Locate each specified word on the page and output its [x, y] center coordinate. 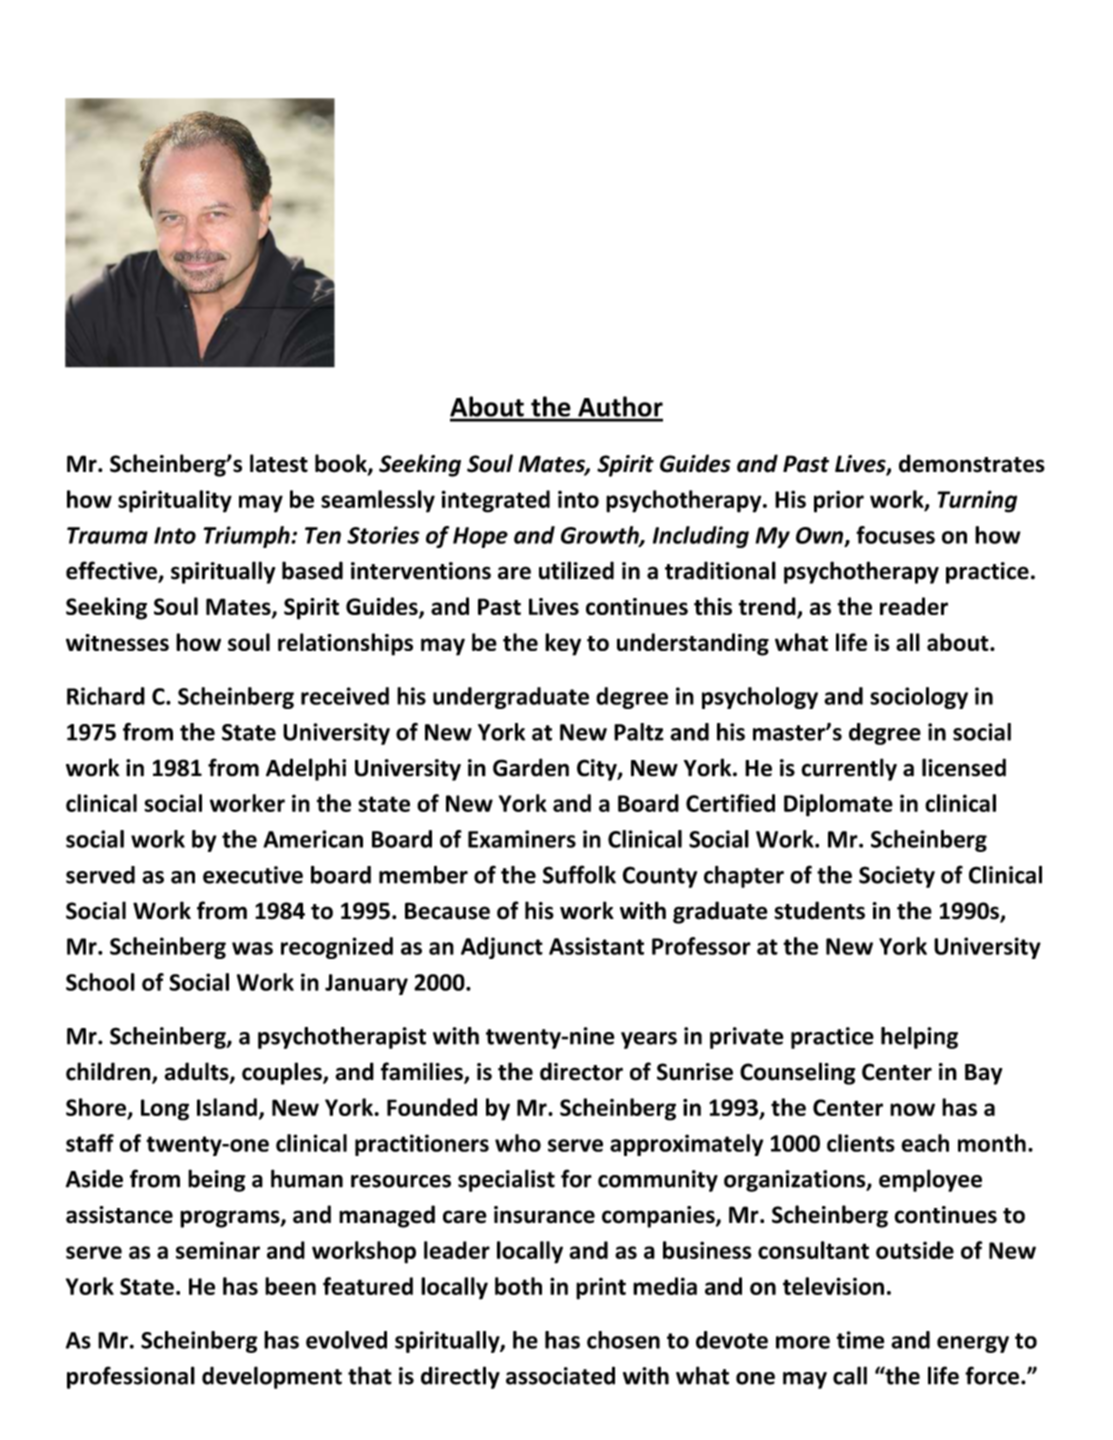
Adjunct [502, 948]
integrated [495, 501]
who [518, 1143]
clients [861, 1143]
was [252, 948]
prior [839, 501]
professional [131, 1377]
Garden [531, 767]
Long [165, 1110]
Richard [106, 696]
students [819, 910]
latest [279, 463]
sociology [919, 698]
